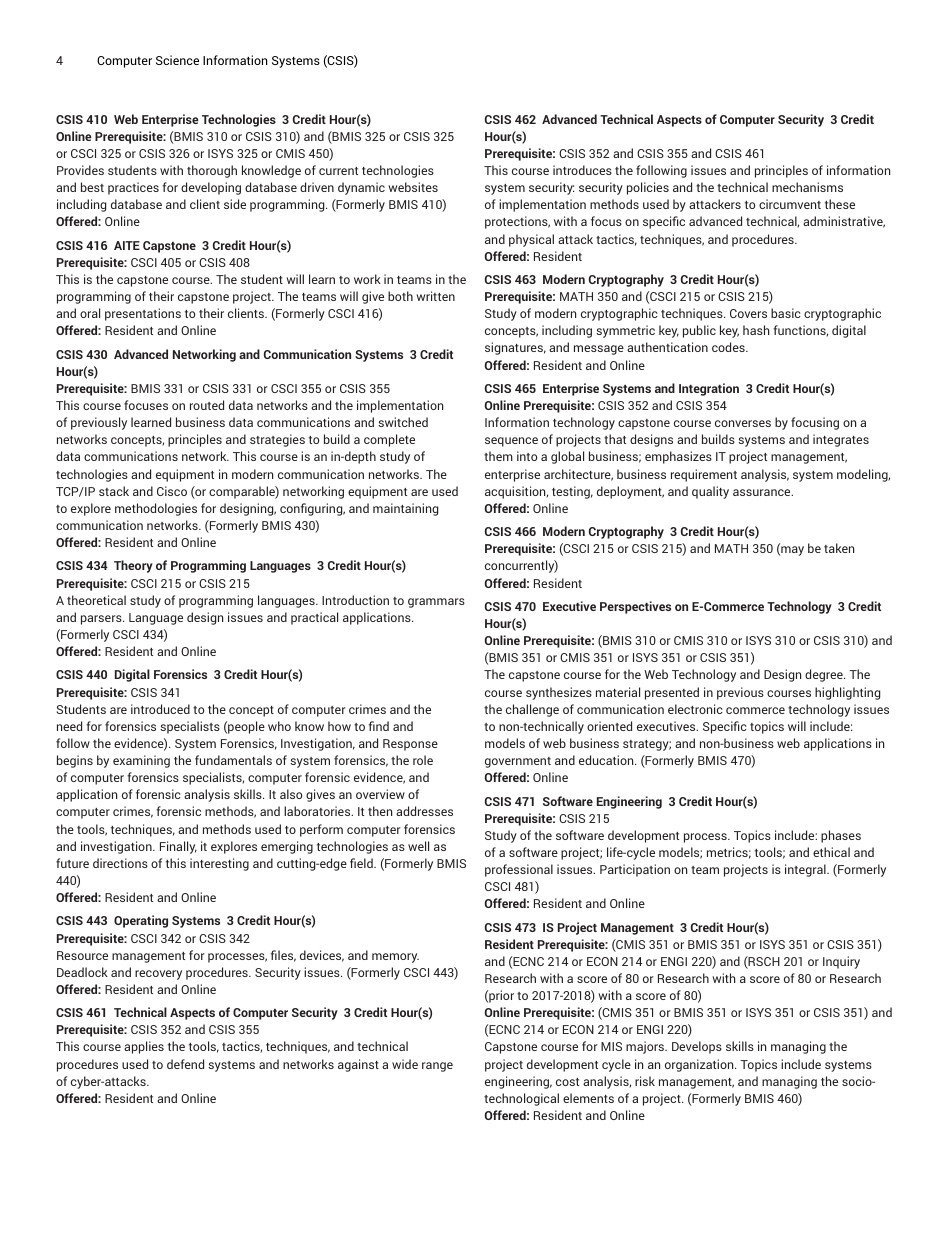 This screenshot has width=952, height=1233. What do you see at coordinates (177, 60) in the screenshot?
I see `Science` at bounding box center [177, 60].
